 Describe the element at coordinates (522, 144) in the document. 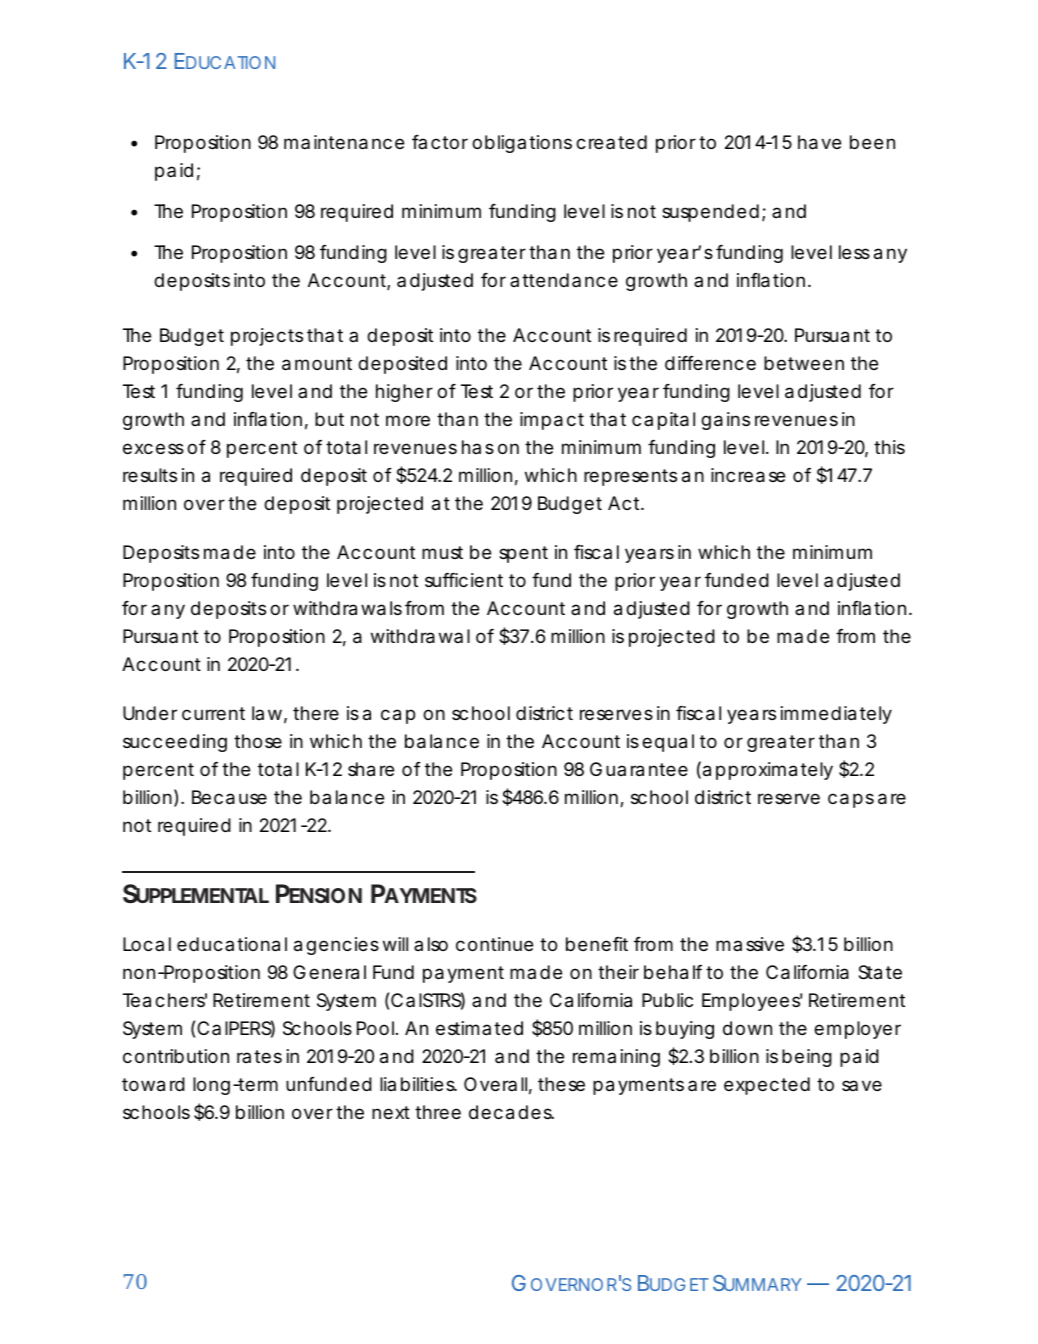

I see `obligations` at that location.
